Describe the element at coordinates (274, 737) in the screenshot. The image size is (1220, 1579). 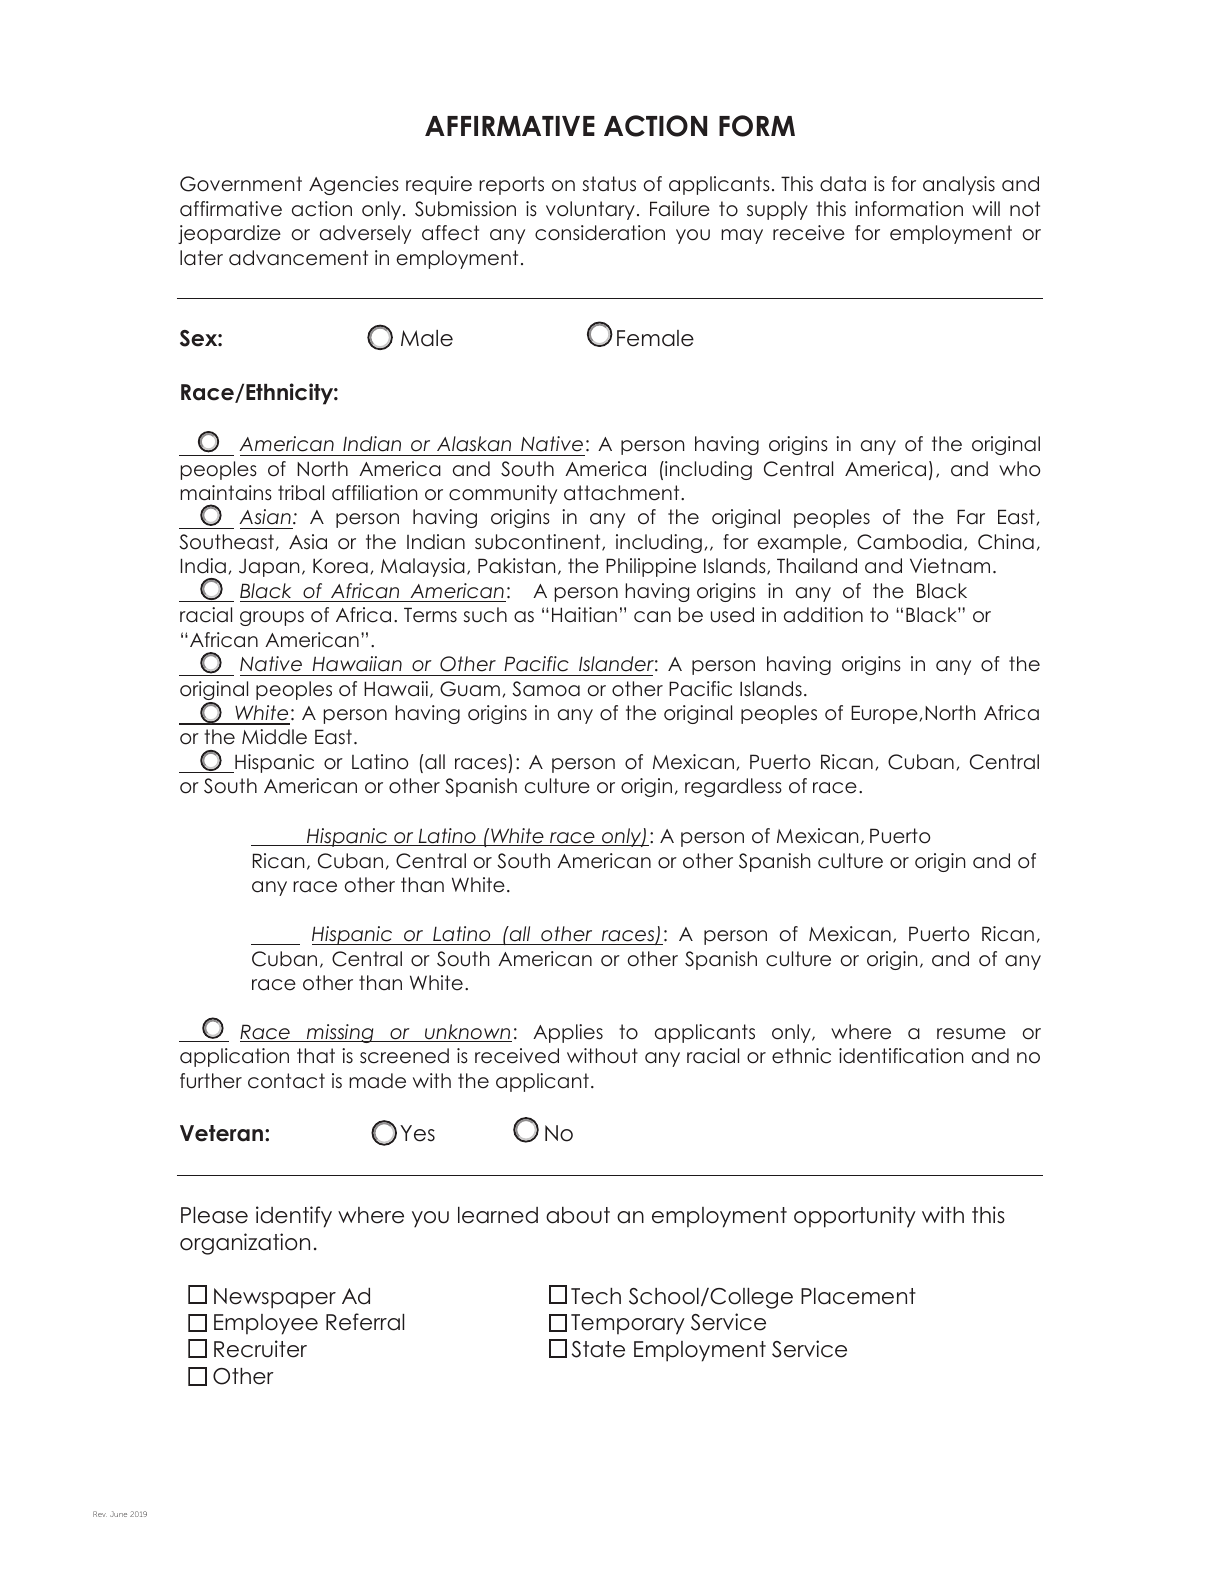
I see `Middle` at that location.
